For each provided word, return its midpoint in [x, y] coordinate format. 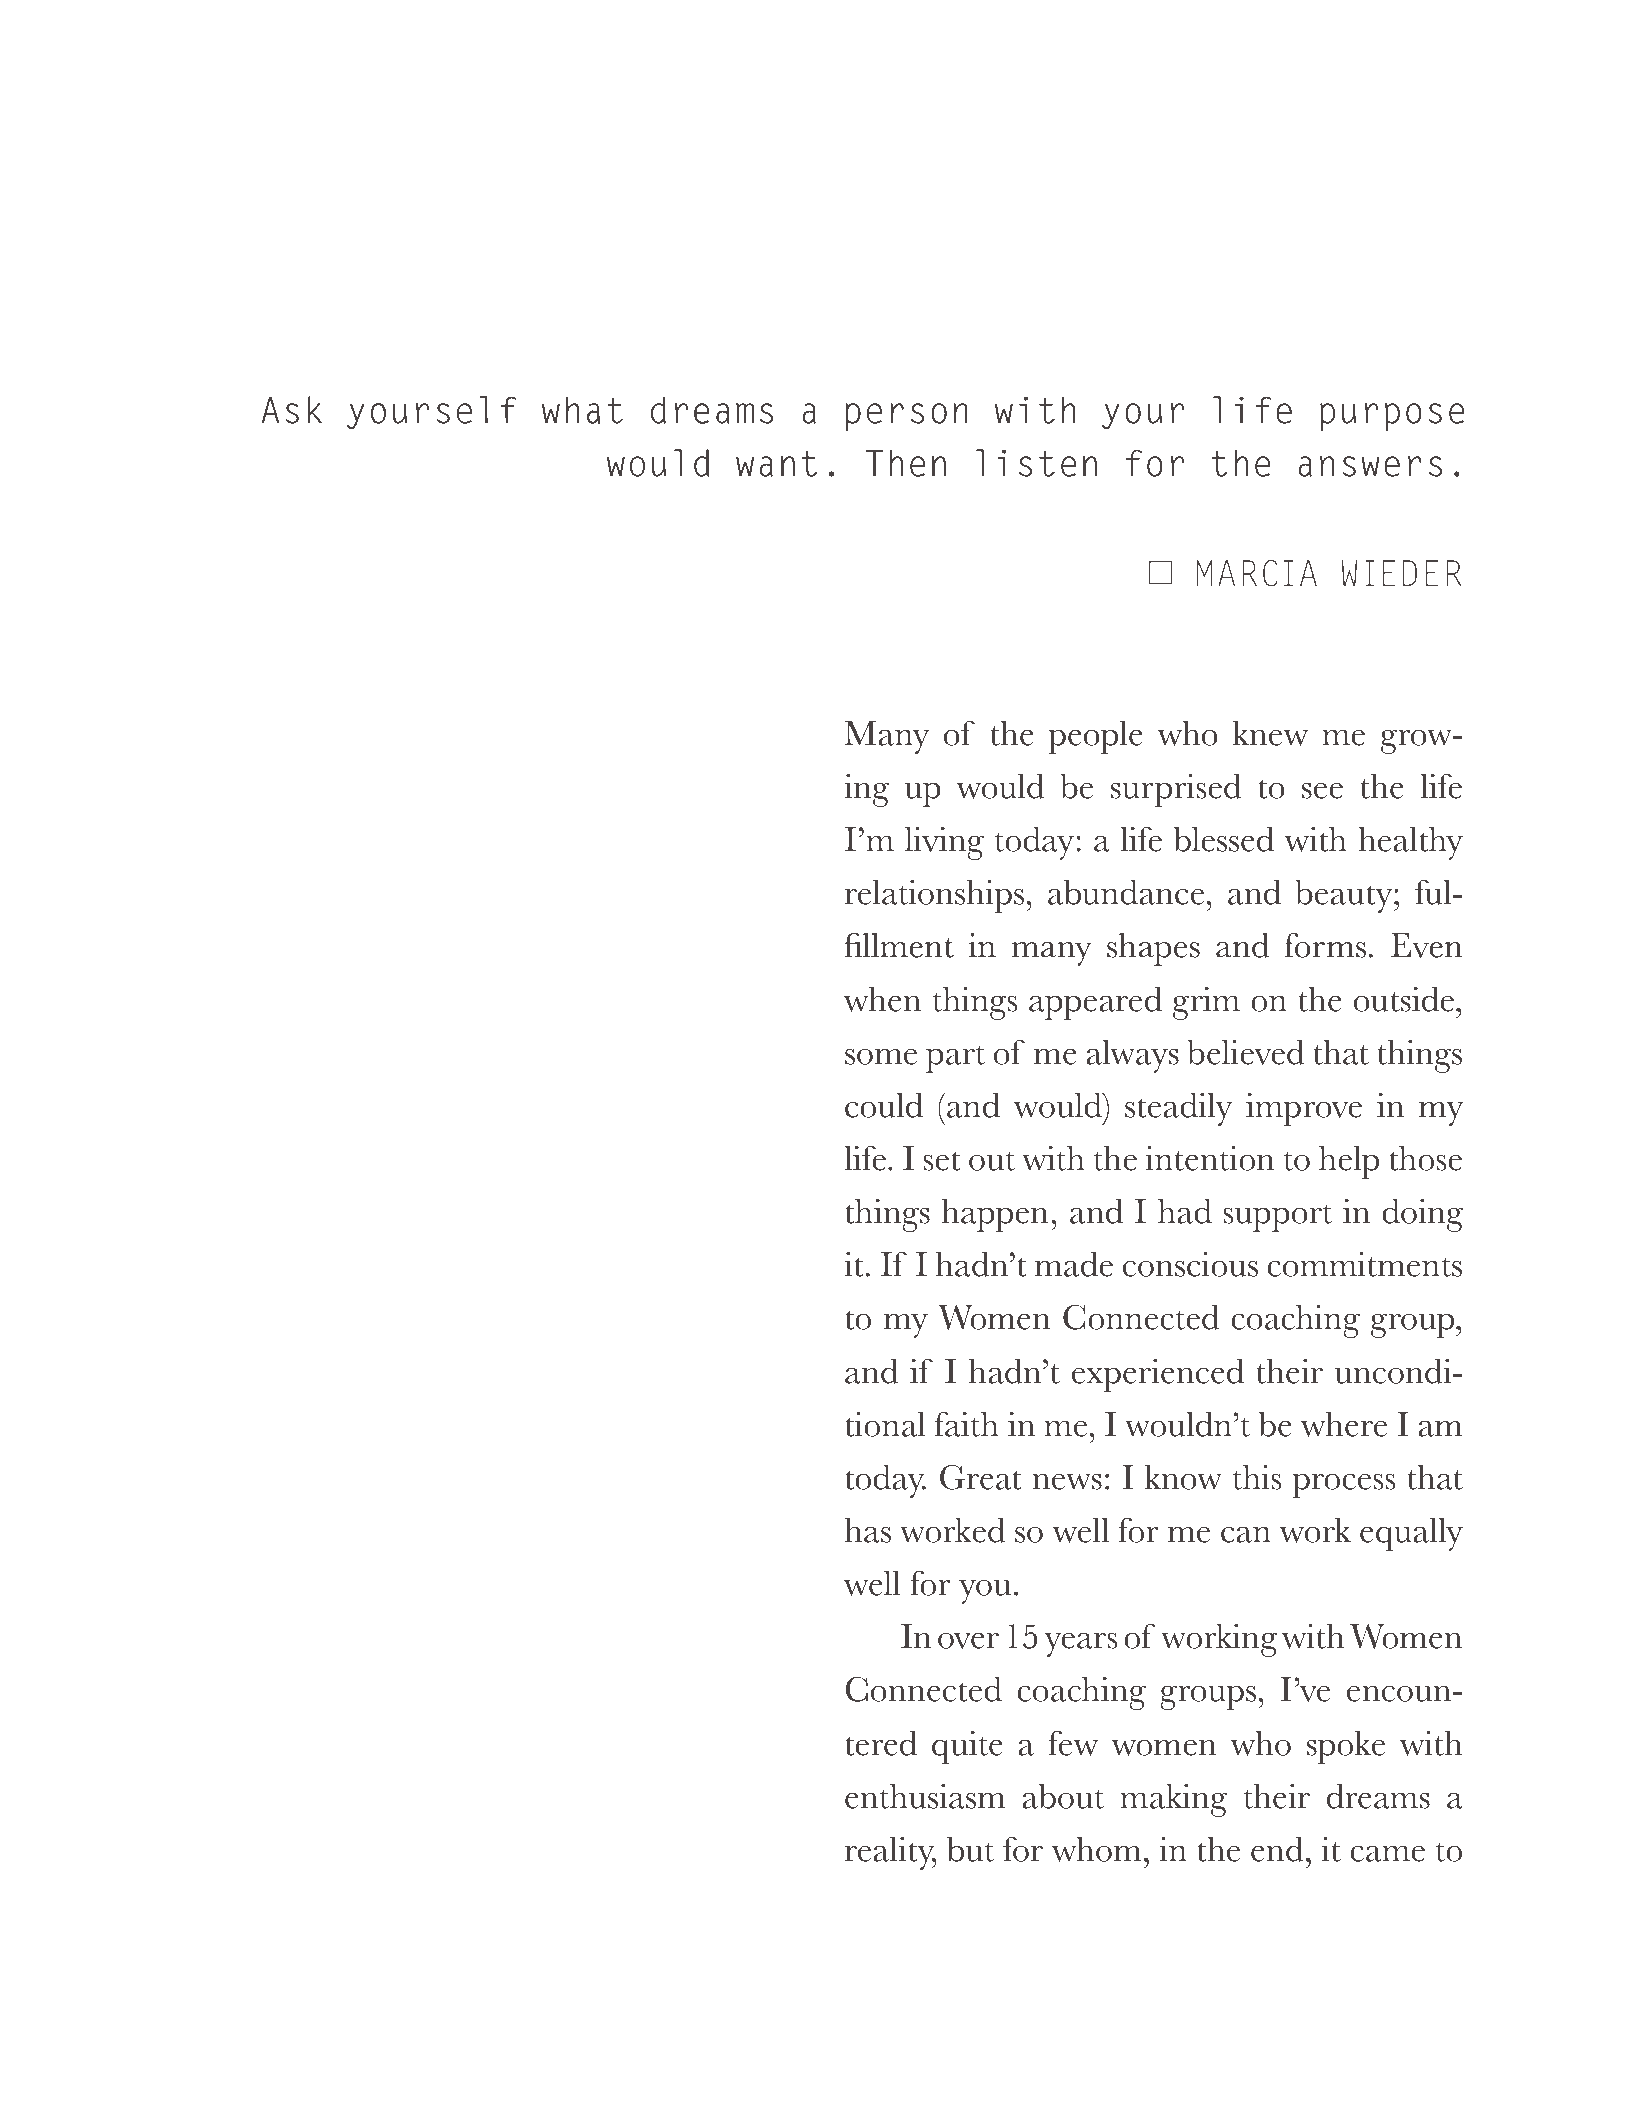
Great [981, 1477]
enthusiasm [925, 1796]
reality [891, 1853]
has [868, 1530]
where [1344, 1424]
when [882, 999]
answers [1370, 466]
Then [906, 463]
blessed [1224, 839]
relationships [934, 896]
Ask [292, 410]
